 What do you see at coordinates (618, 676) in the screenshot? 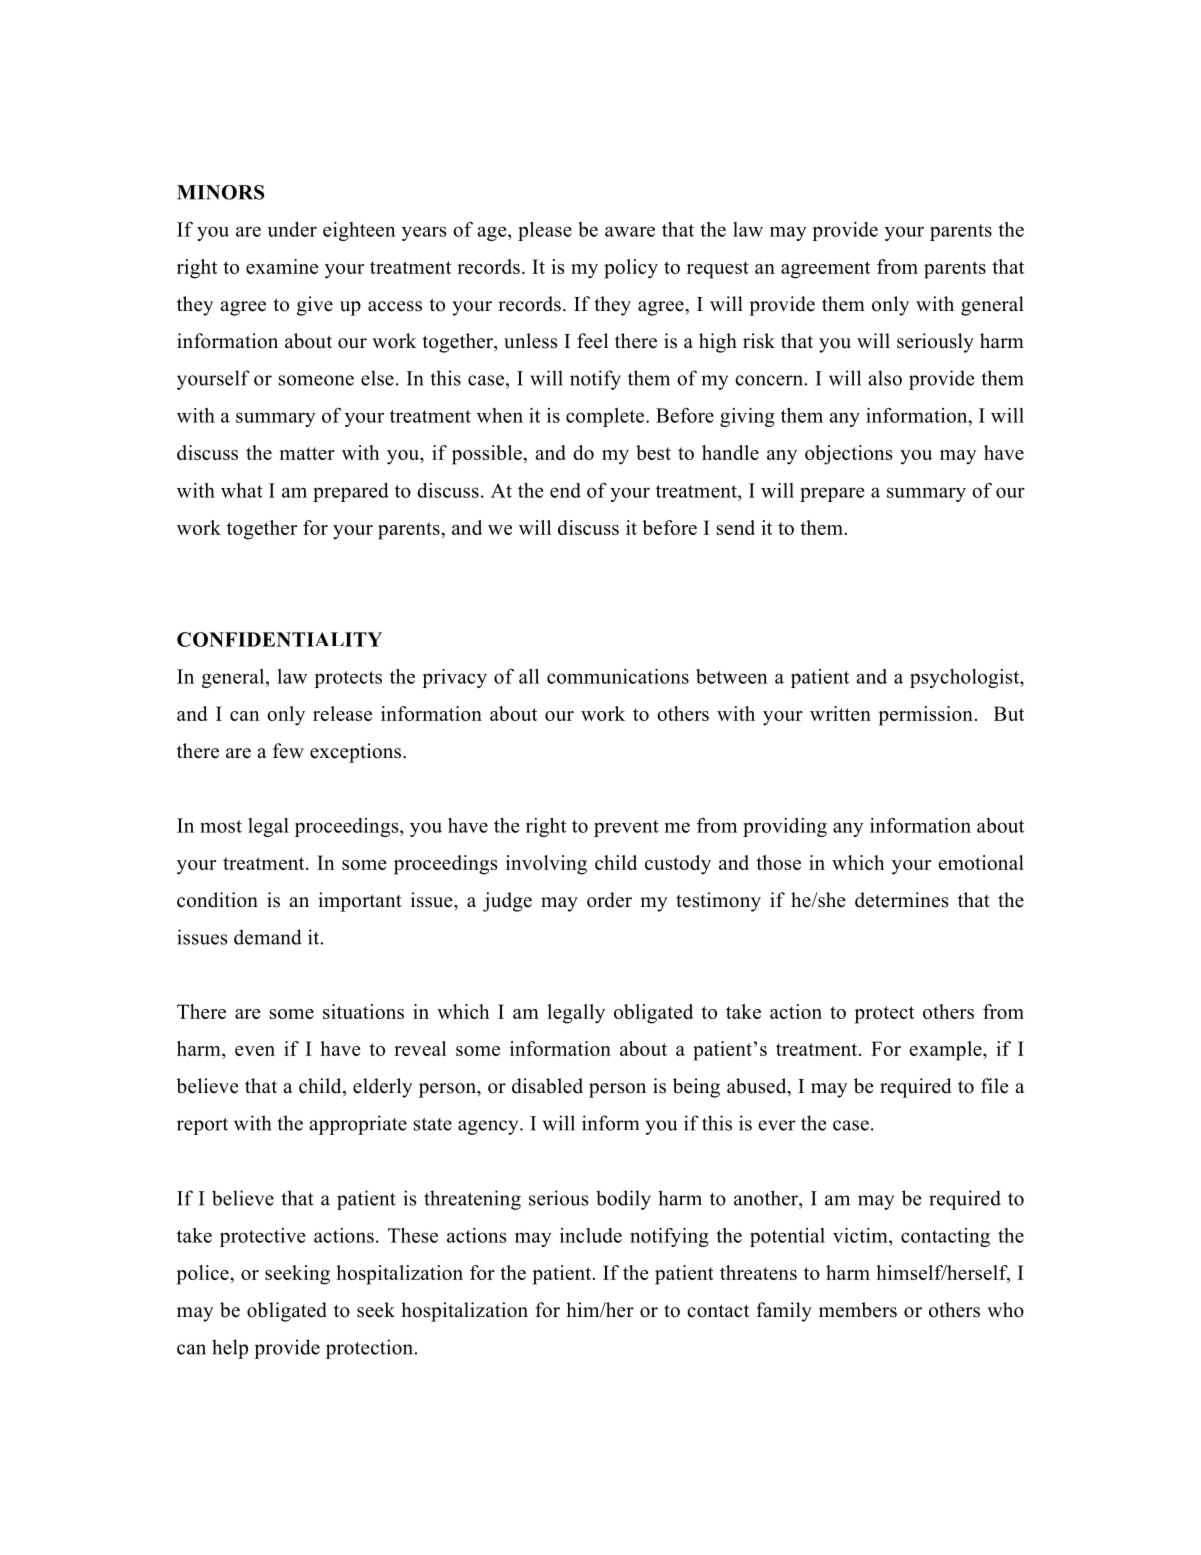
I see `communications` at bounding box center [618, 676].
